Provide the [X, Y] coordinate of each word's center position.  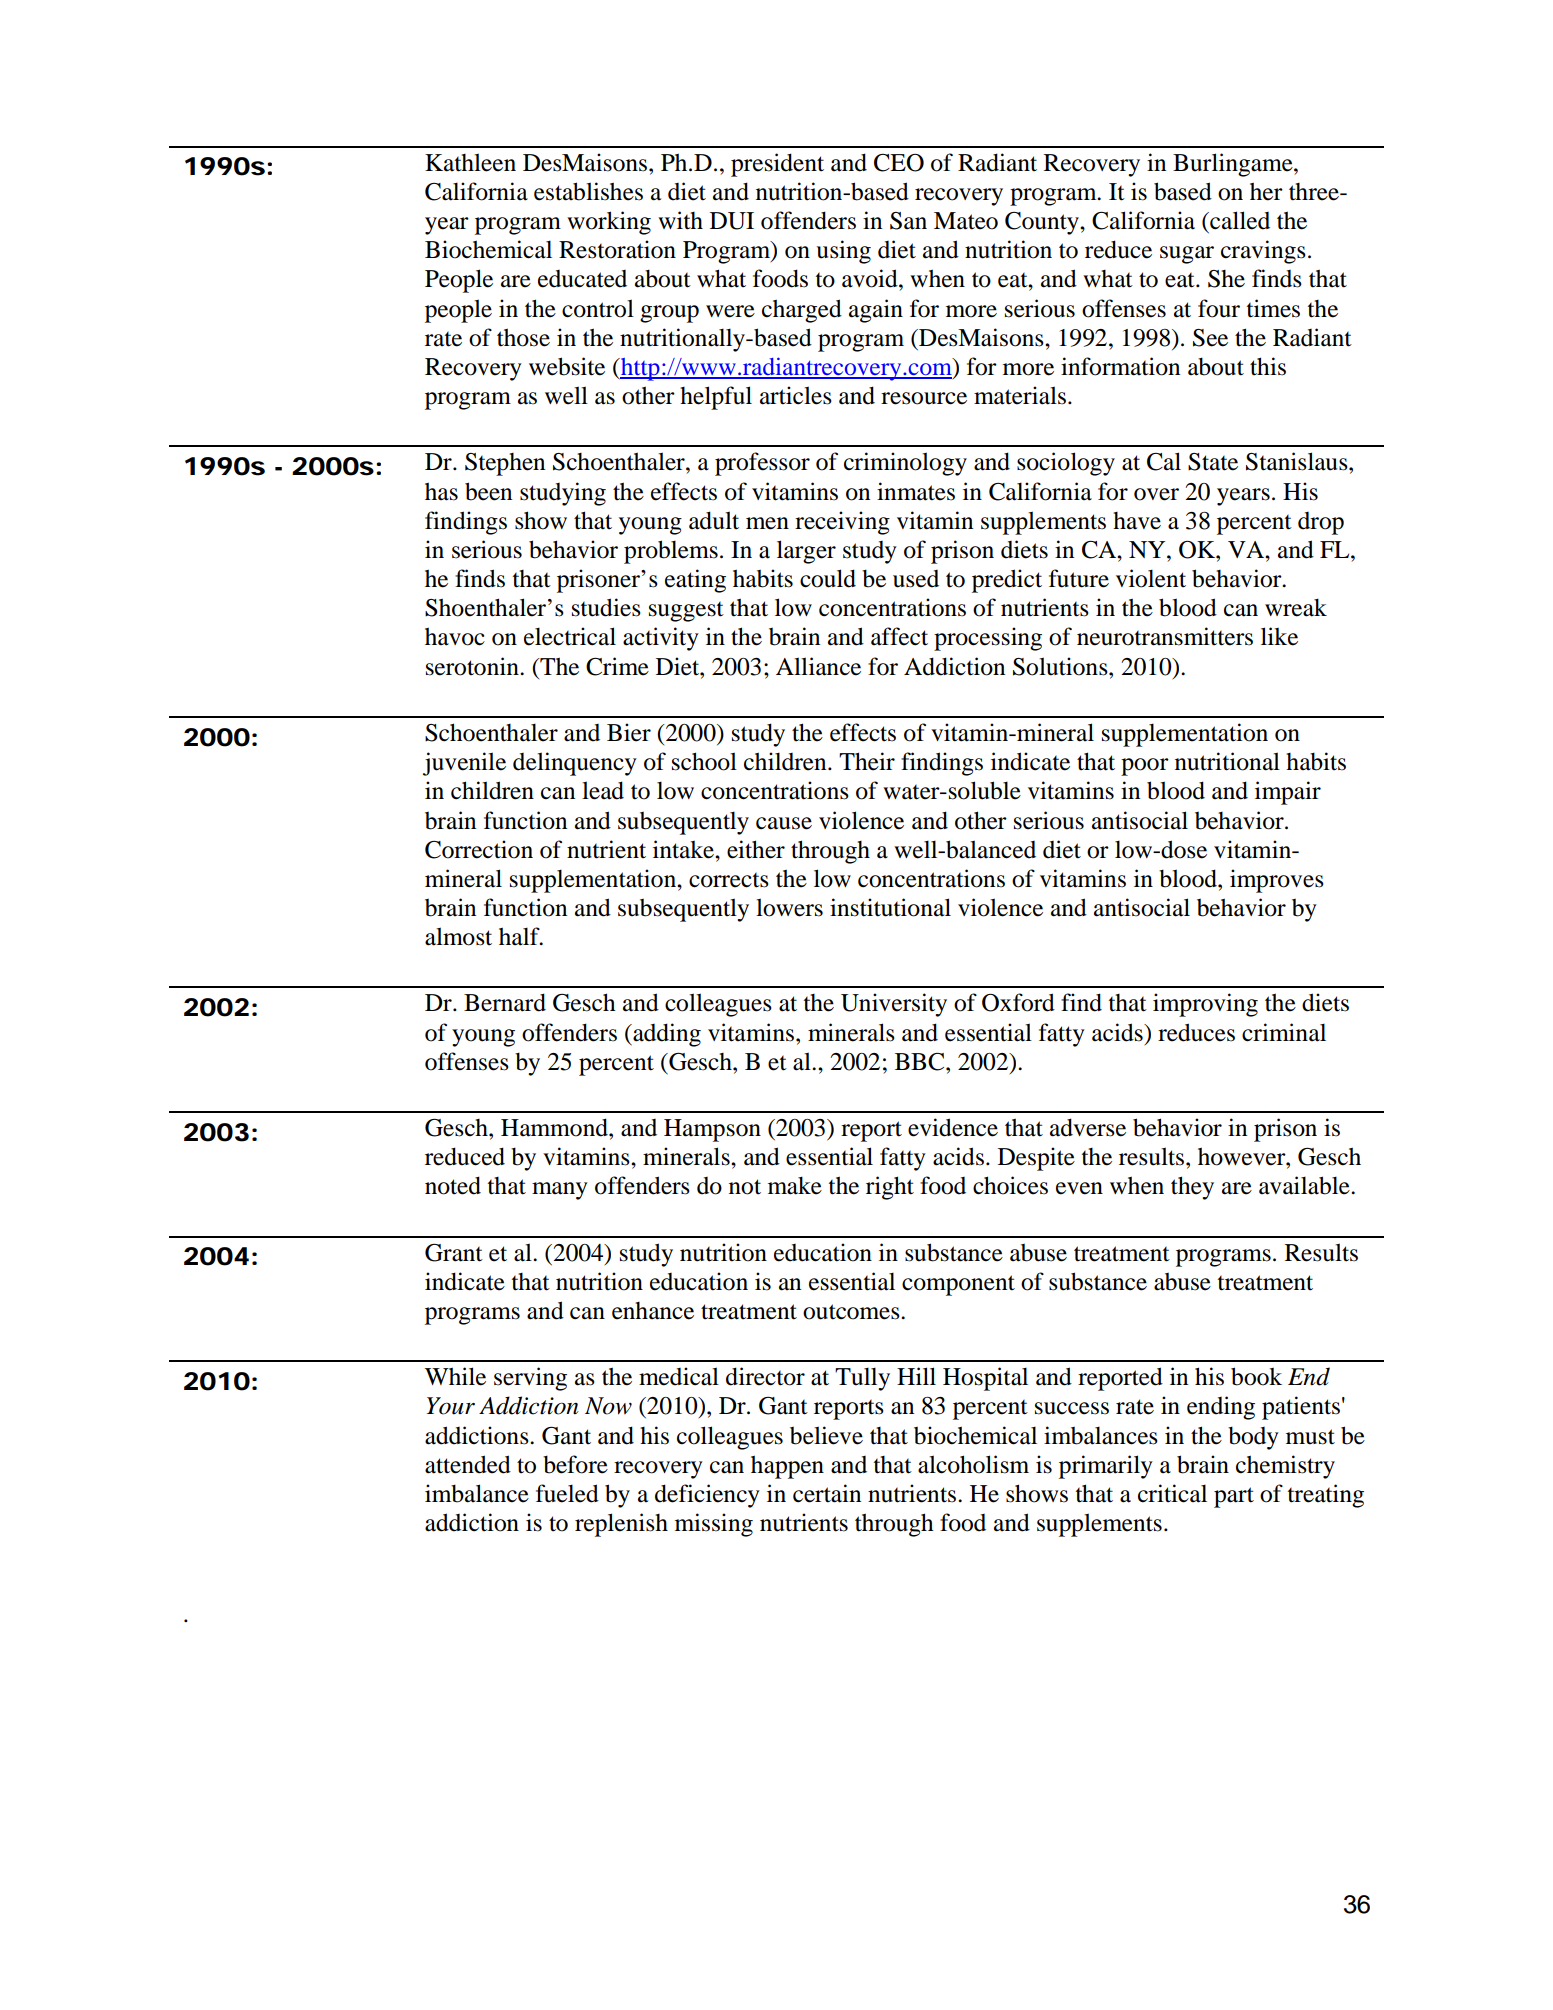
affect [899, 636]
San [908, 221]
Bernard [505, 1002]
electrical [570, 636]
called [1239, 220]
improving [1205, 1005]
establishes [588, 191]
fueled [567, 1493]
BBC [921, 1062]
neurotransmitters [1165, 636]
